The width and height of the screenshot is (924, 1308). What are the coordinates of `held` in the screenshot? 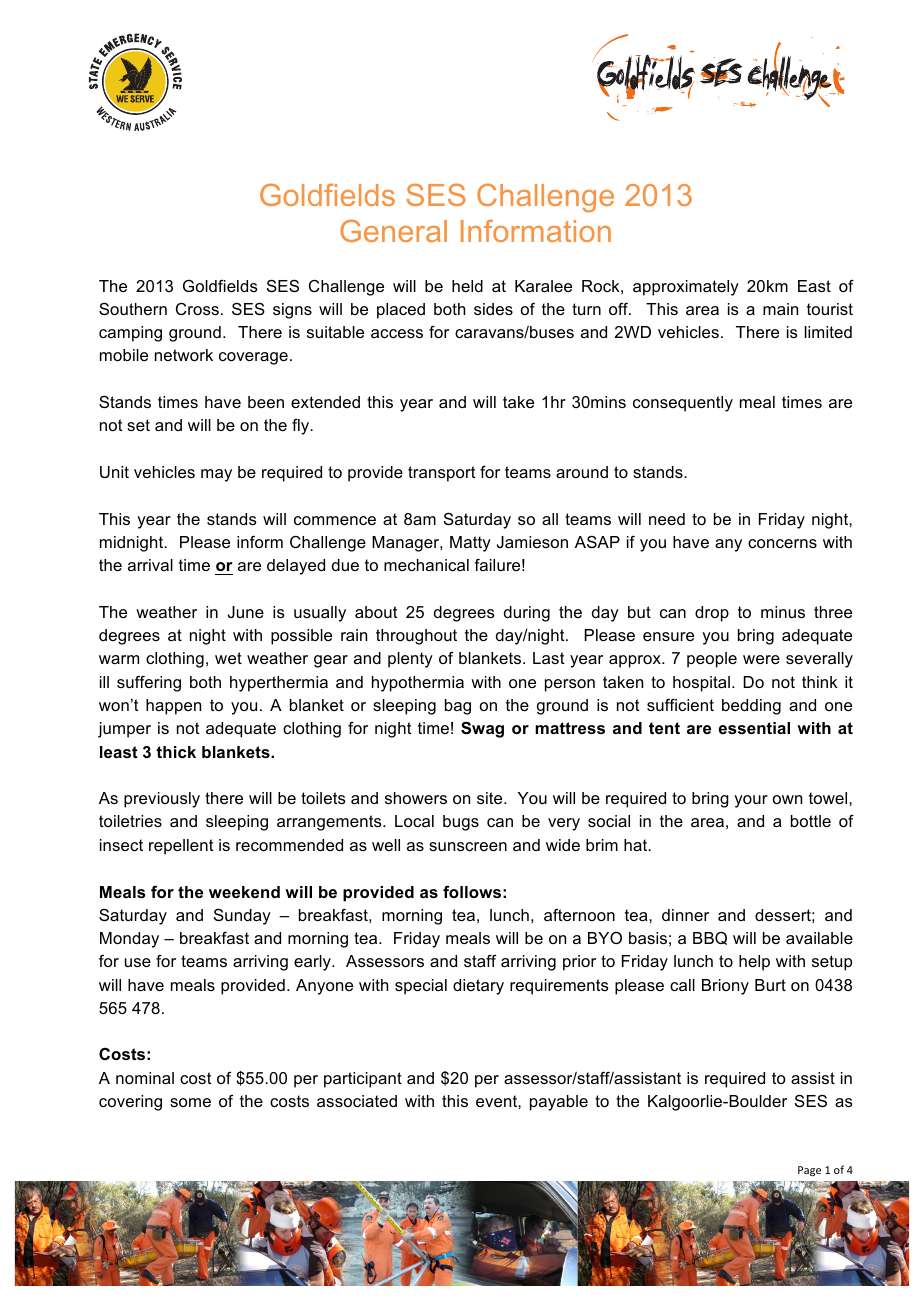 It's located at (467, 286).
